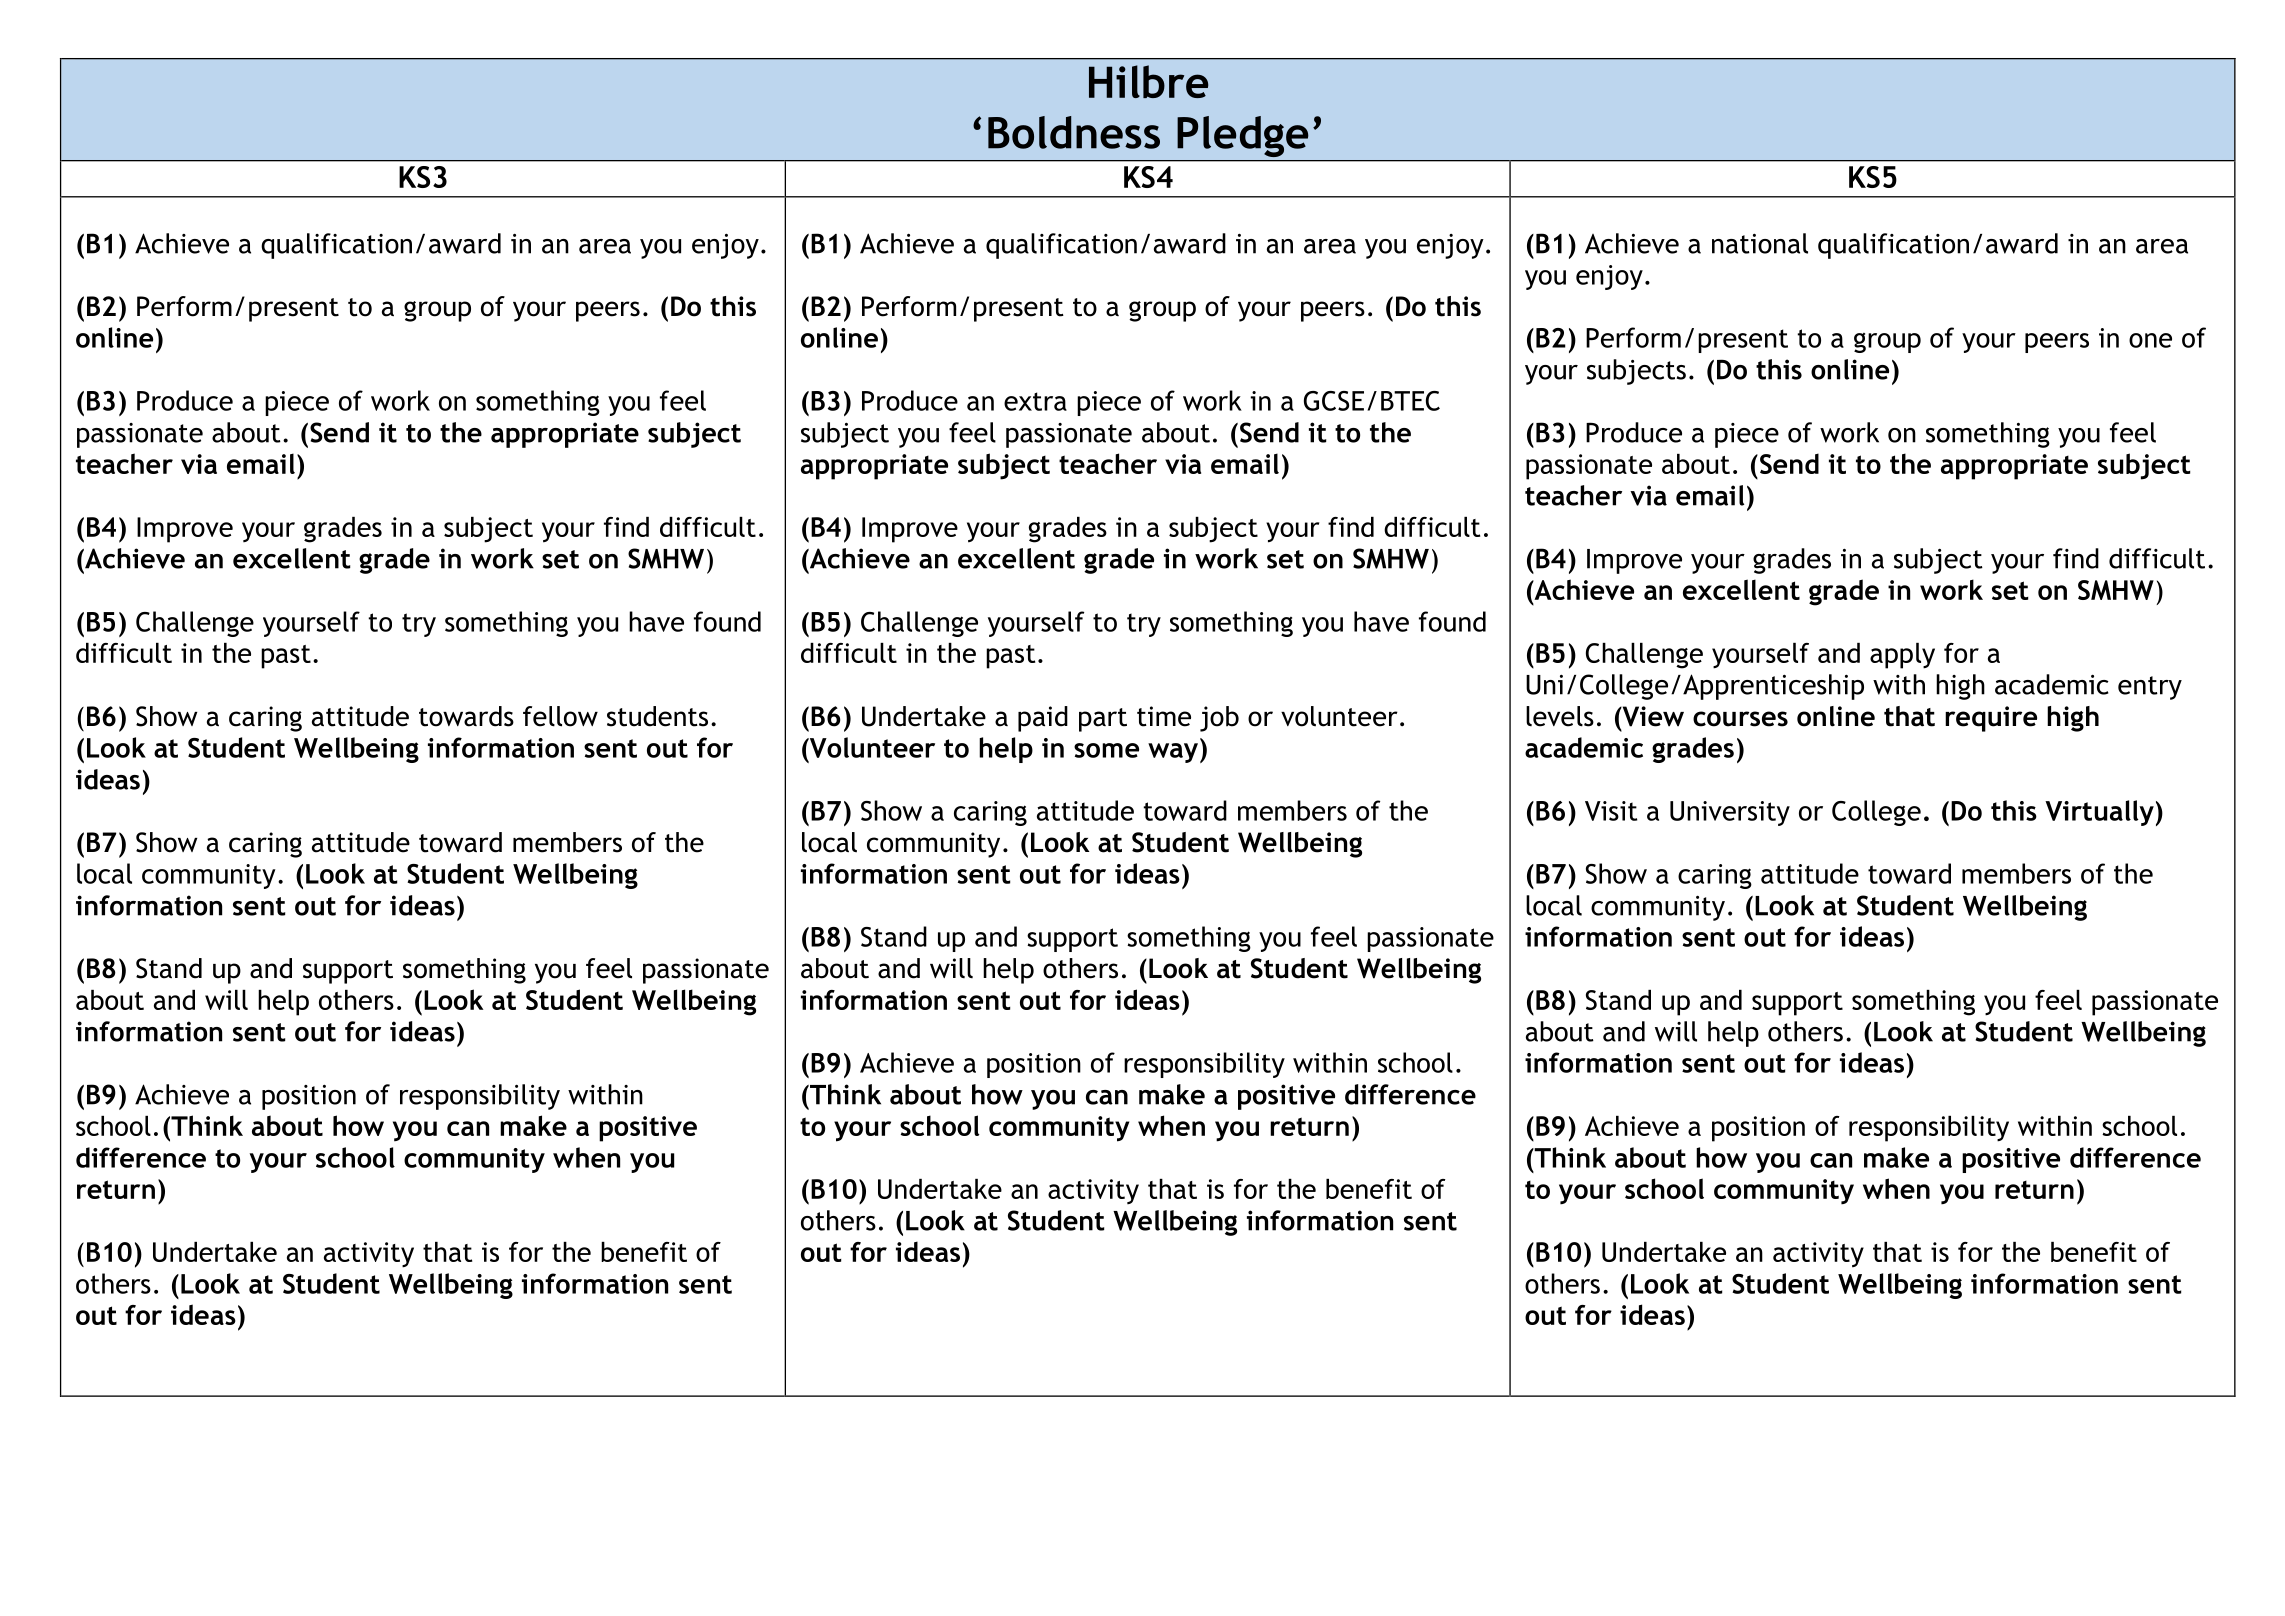 The width and height of the image is (2285, 1616). What do you see at coordinates (1103, 720) in the image?
I see `part` at bounding box center [1103, 720].
